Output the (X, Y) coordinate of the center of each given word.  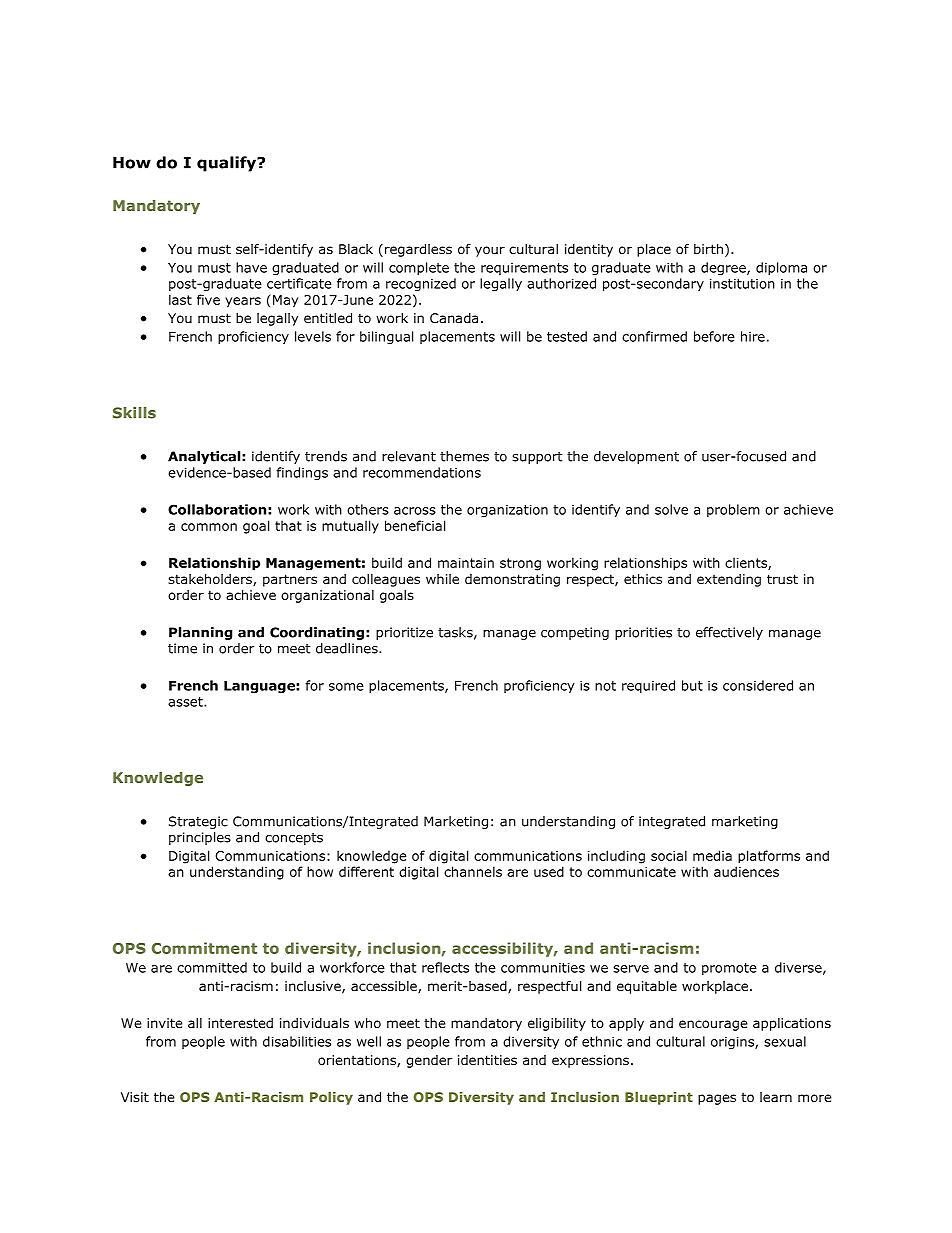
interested (240, 1023)
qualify (228, 164)
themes (464, 456)
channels (473, 871)
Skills (134, 413)
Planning (200, 633)
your (490, 251)
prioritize (404, 633)
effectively (729, 633)
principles (200, 838)
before (714, 336)
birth (708, 249)
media (712, 855)
